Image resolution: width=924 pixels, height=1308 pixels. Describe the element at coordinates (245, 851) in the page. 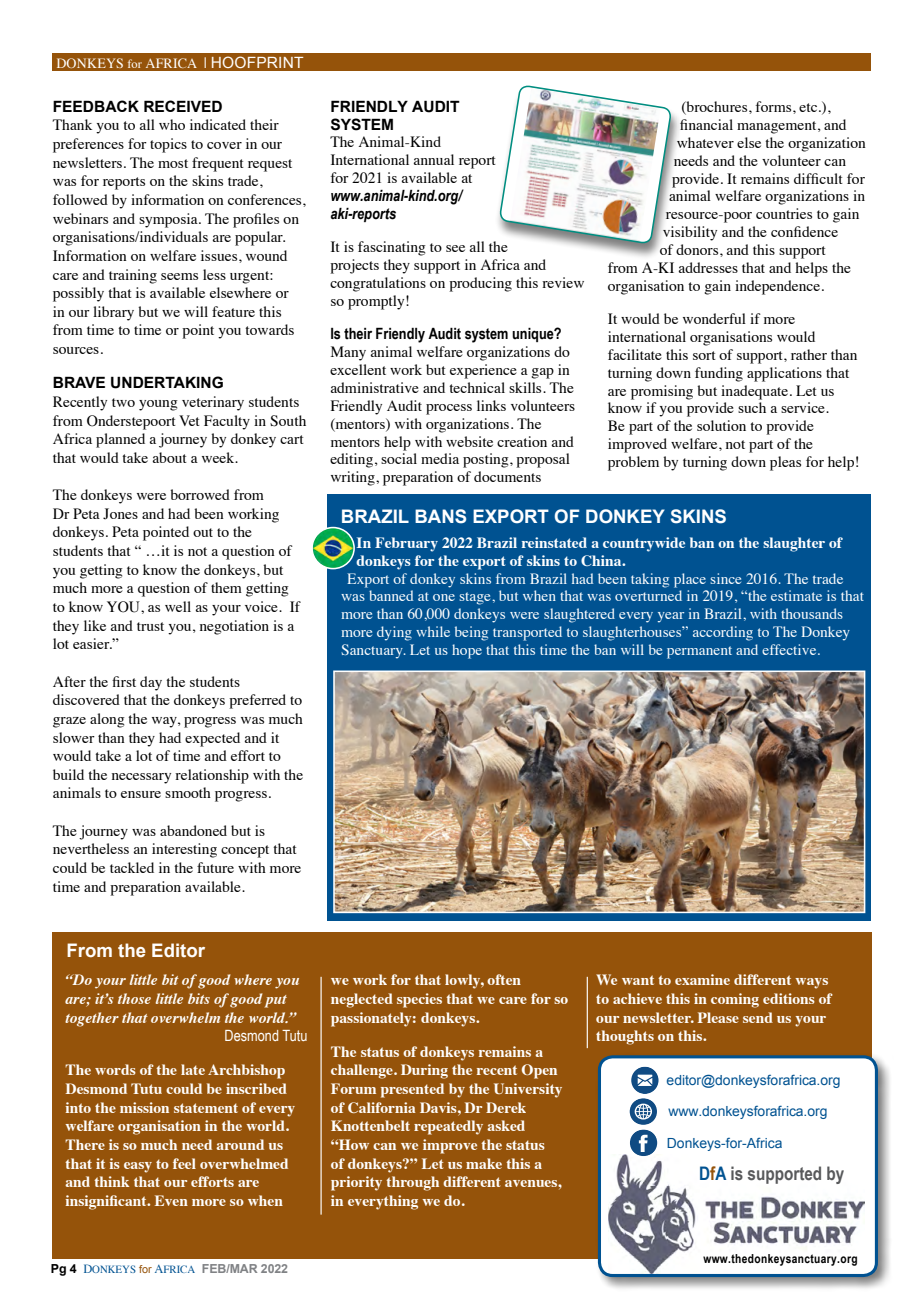

I see `concept` at that location.
